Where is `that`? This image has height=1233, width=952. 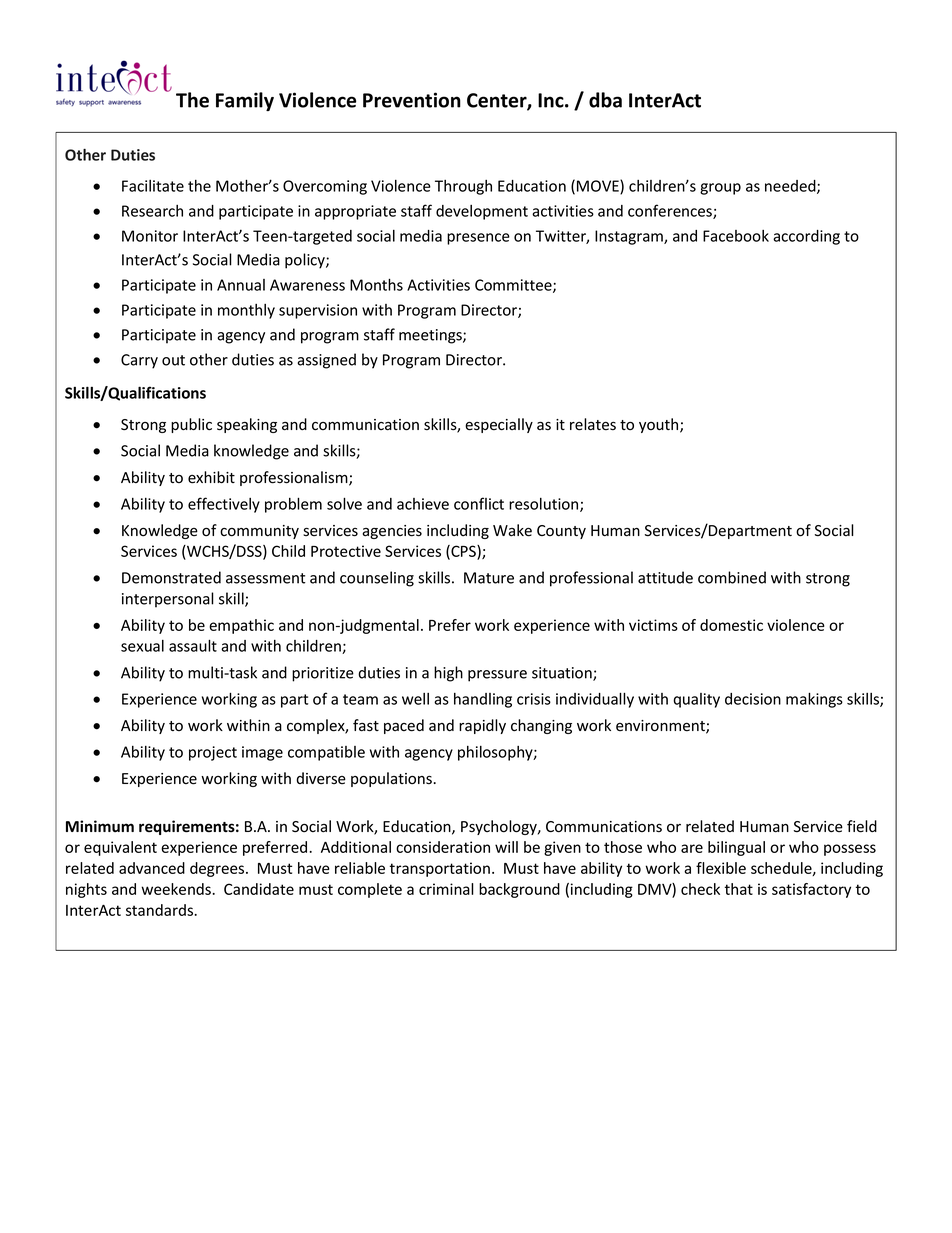 that is located at coordinates (739, 889).
